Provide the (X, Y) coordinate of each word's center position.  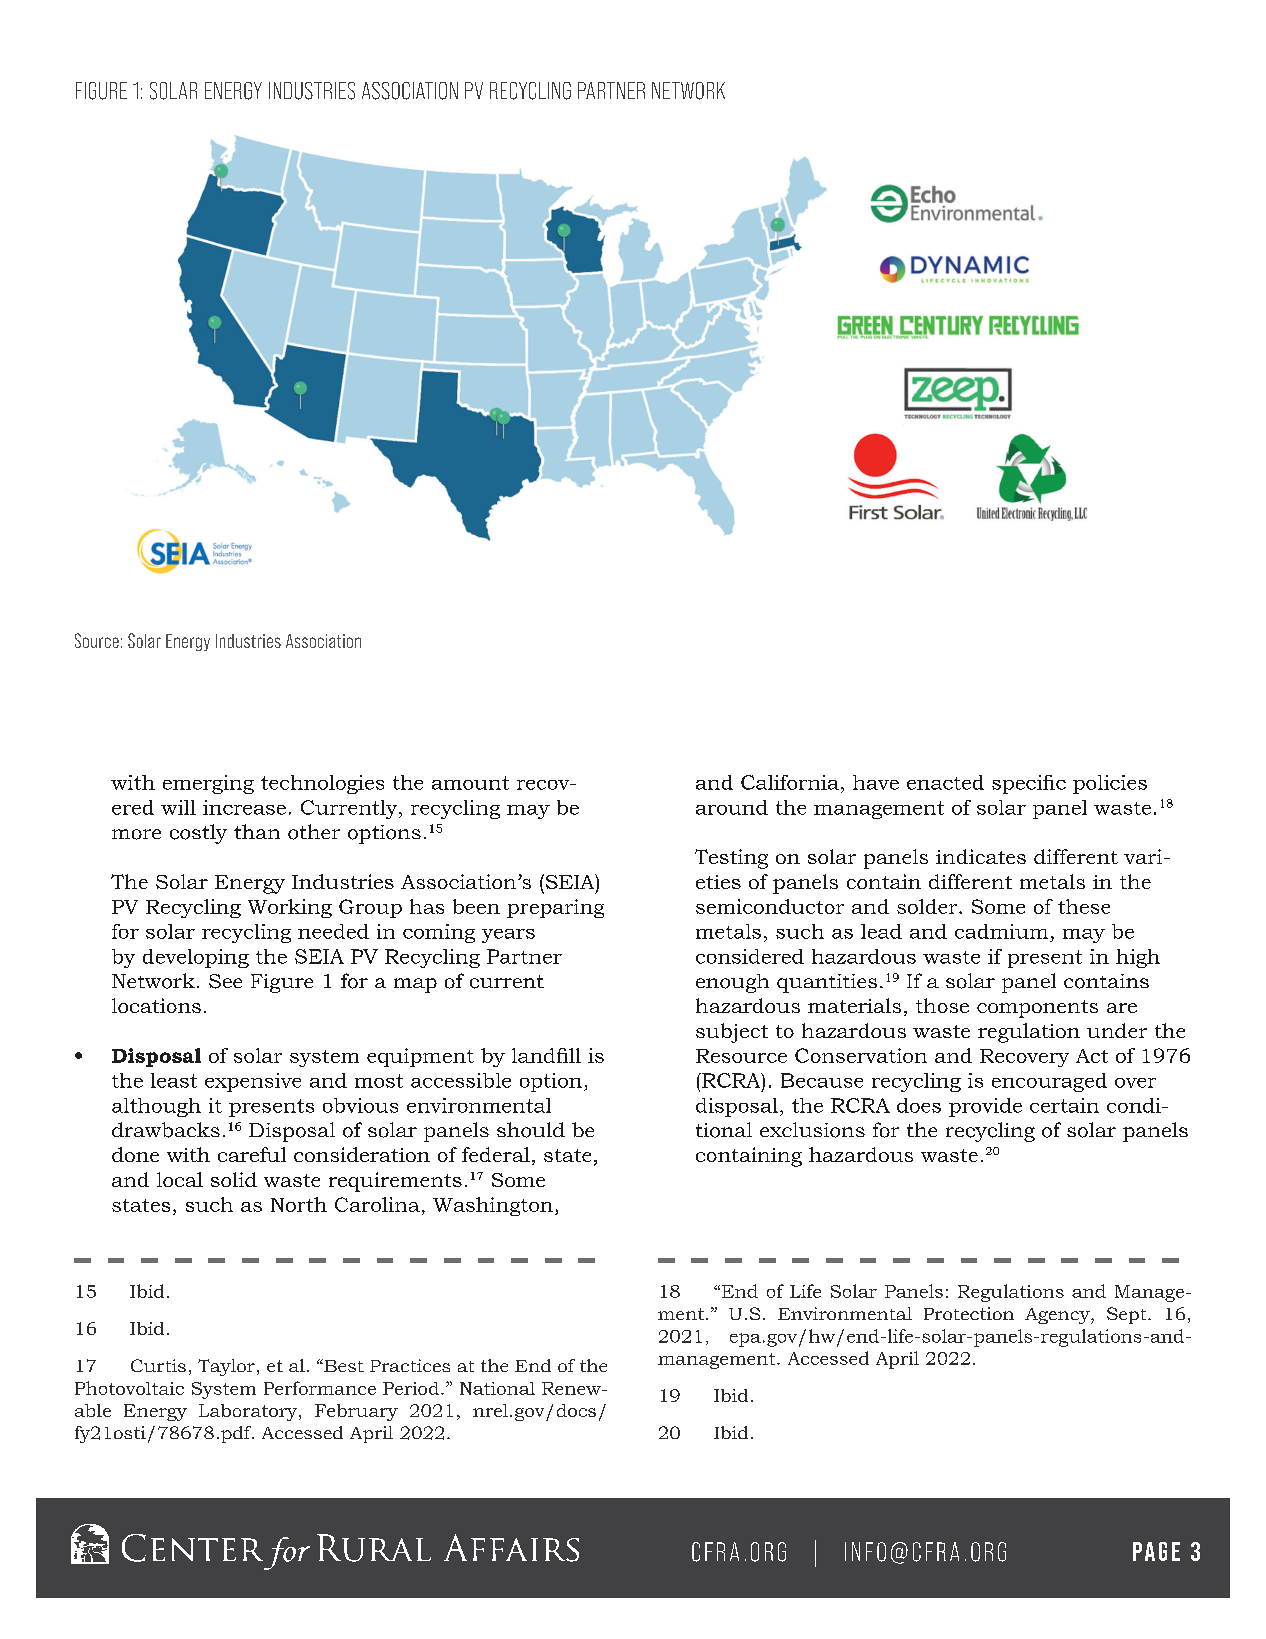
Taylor (226, 1367)
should (531, 1130)
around (732, 807)
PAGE (1156, 1551)
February (356, 1412)
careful (252, 1154)
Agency (1058, 1316)
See (225, 981)
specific (1029, 784)
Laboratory (249, 1412)
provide (985, 1107)
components (1037, 1009)
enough (732, 983)
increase (244, 807)
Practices (410, 1365)
